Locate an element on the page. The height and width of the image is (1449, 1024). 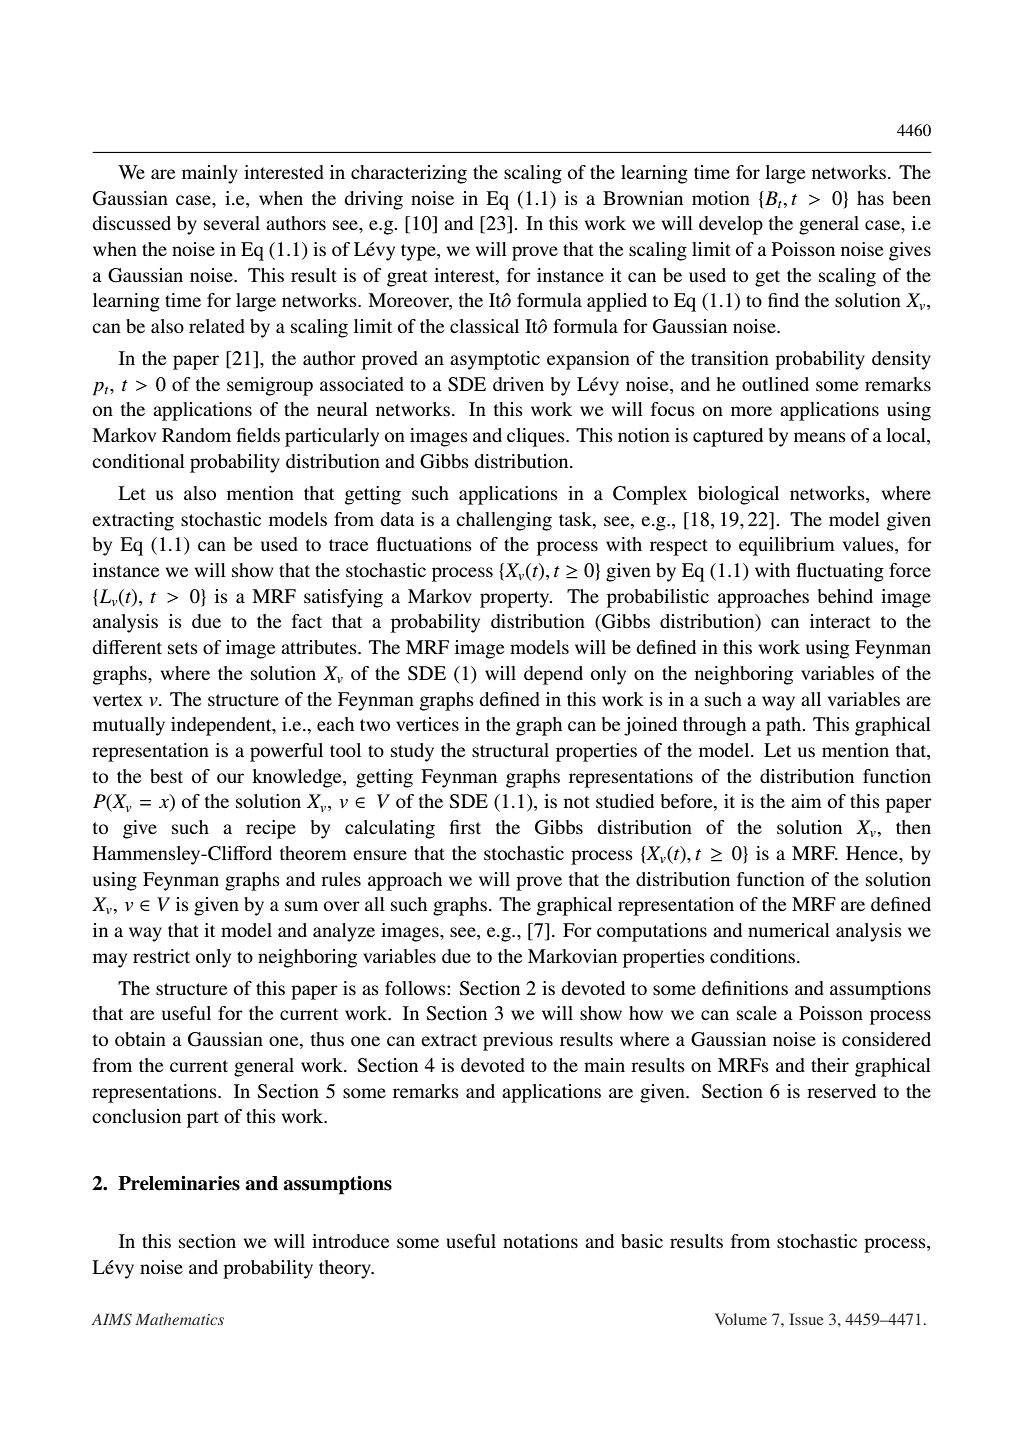
sets is located at coordinates (183, 648).
